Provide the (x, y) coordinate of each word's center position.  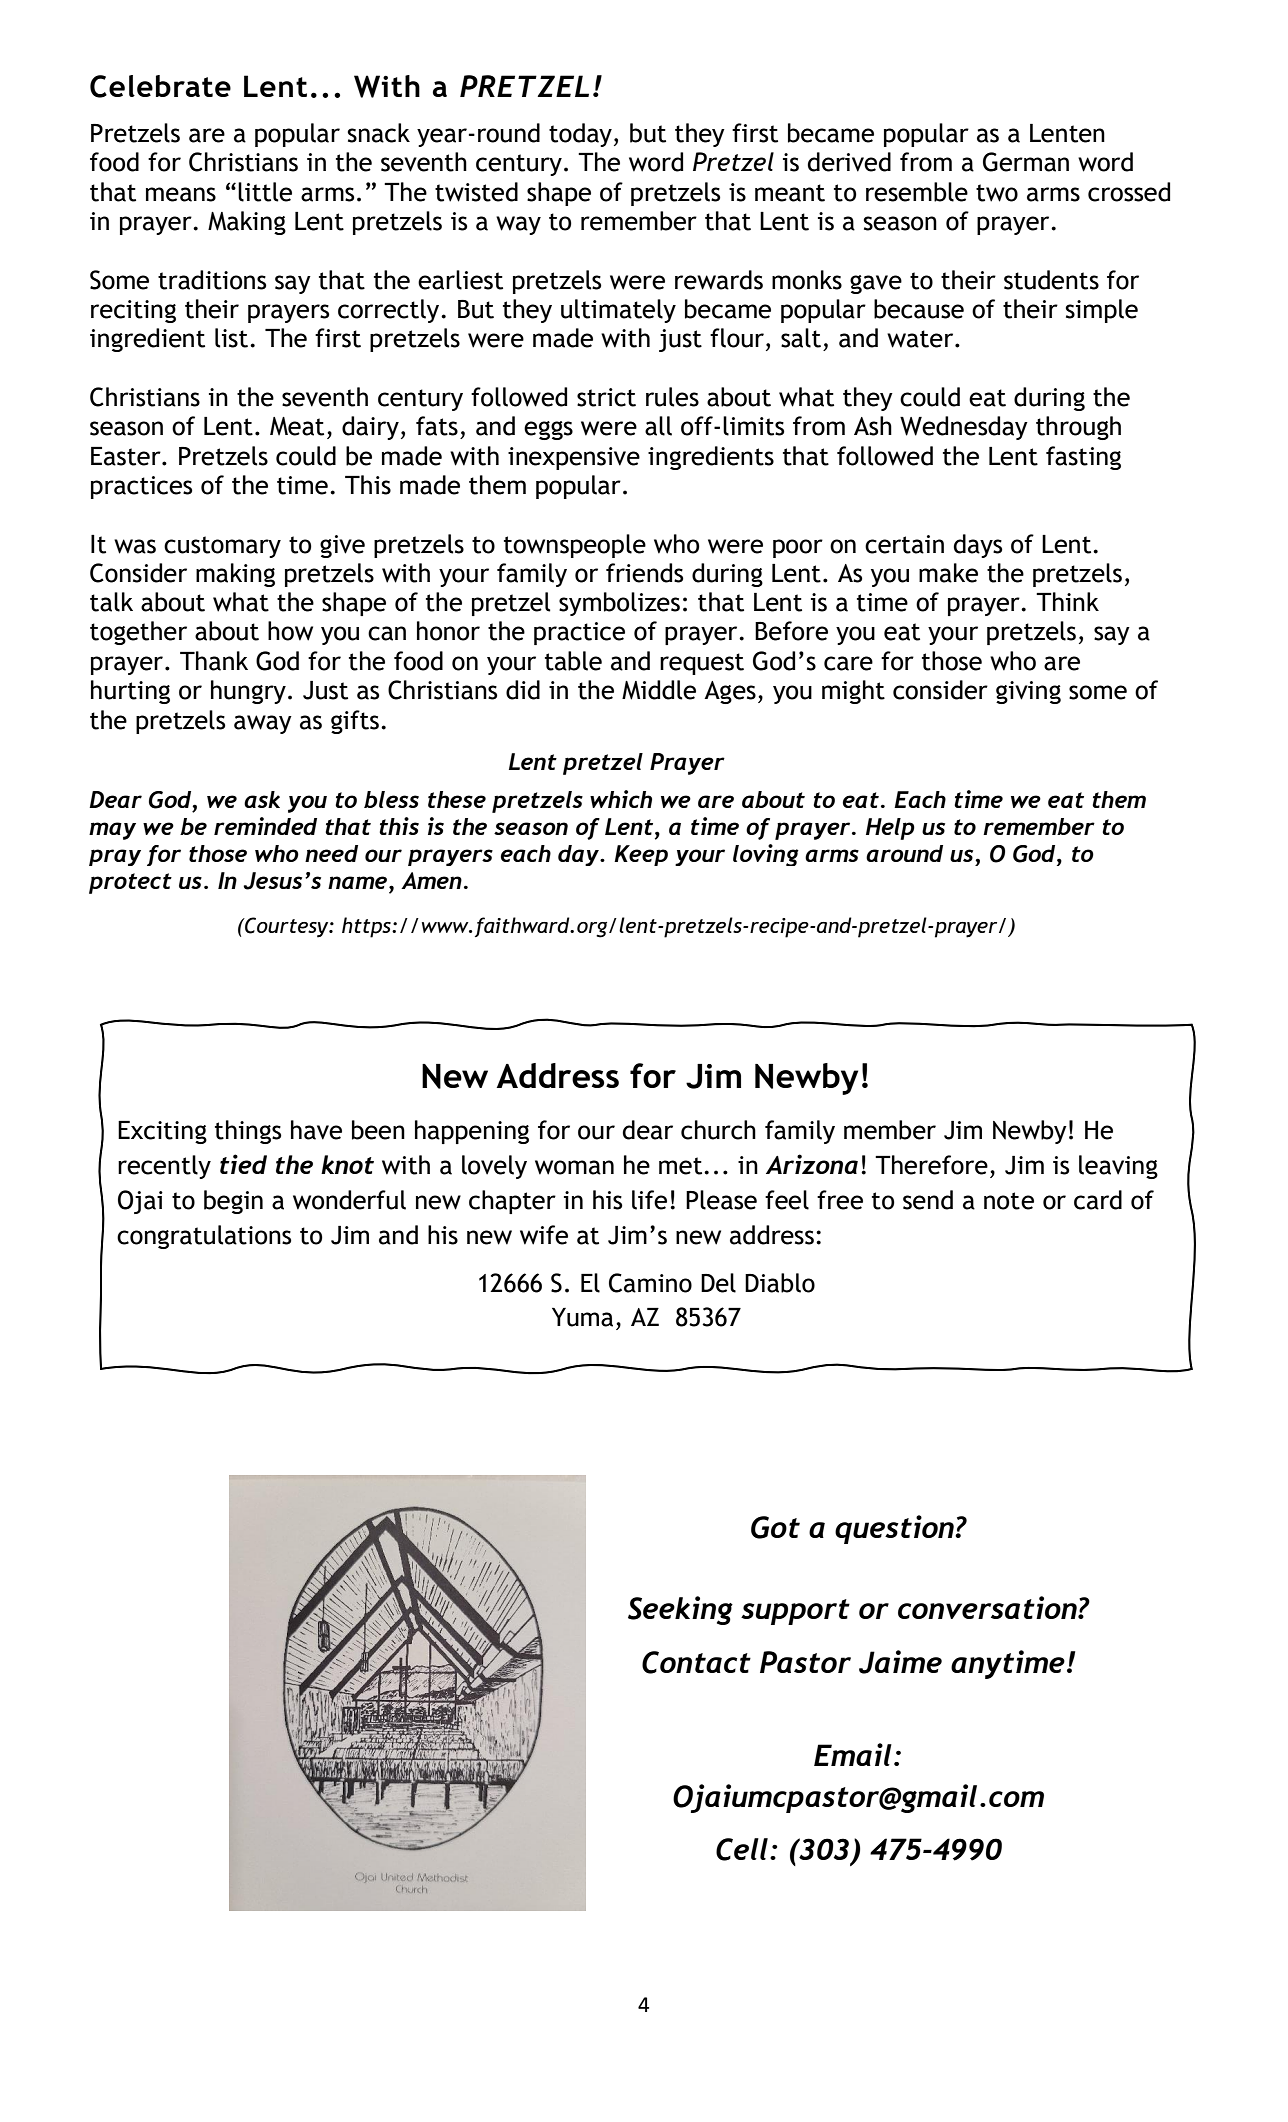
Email (853, 1754)
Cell (742, 1849)
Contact (696, 1662)
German (1026, 162)
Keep (641, 855)
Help (890, 829)
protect (130, 883)
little (265, 192)
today (580, 135)
